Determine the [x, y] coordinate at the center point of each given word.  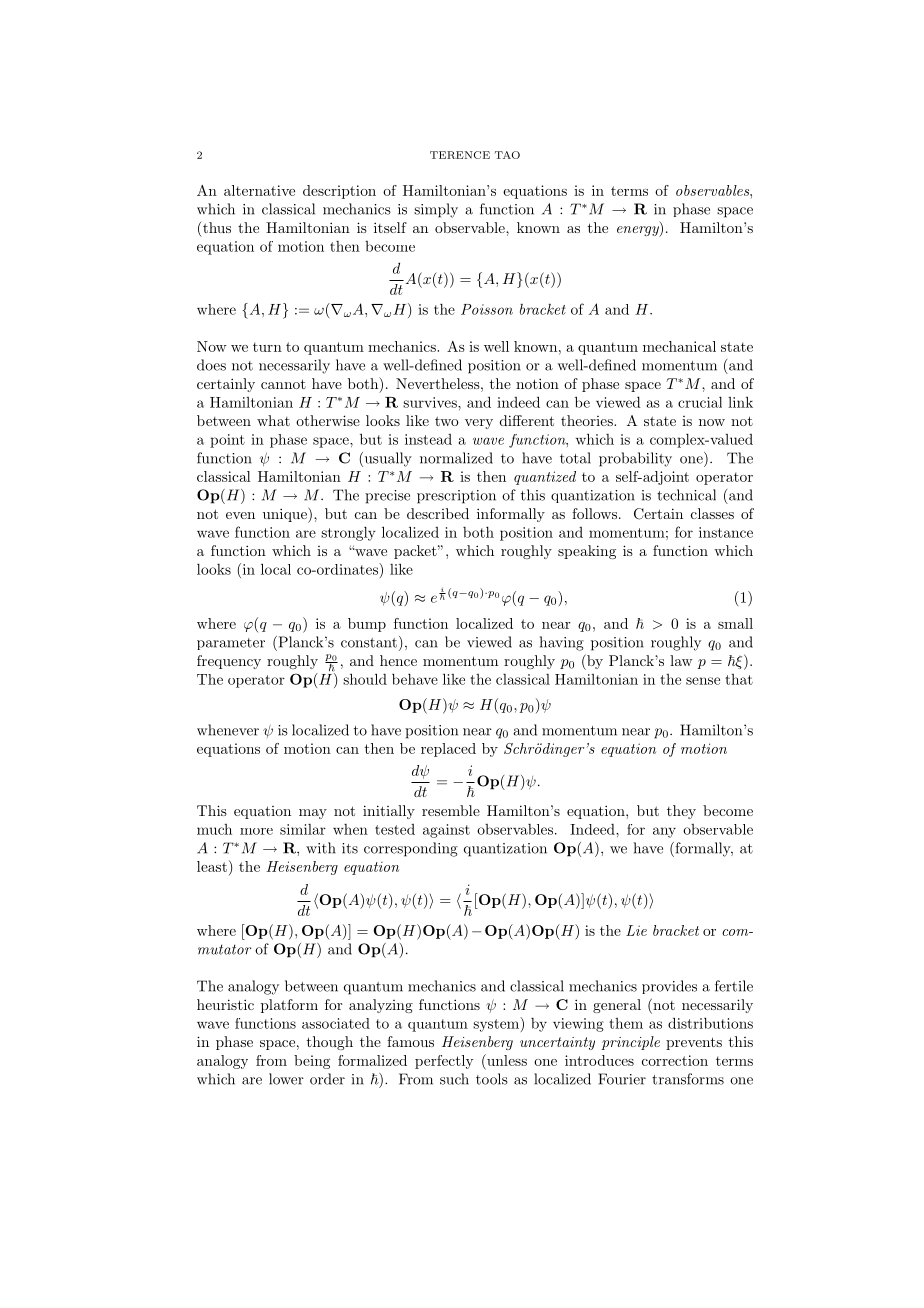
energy [639, 231]
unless [506, 1060]
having [562, 643]
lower [286, 1079]
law [681, 660]
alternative [259, 190]
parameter [231, 644]
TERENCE [460, 155]
